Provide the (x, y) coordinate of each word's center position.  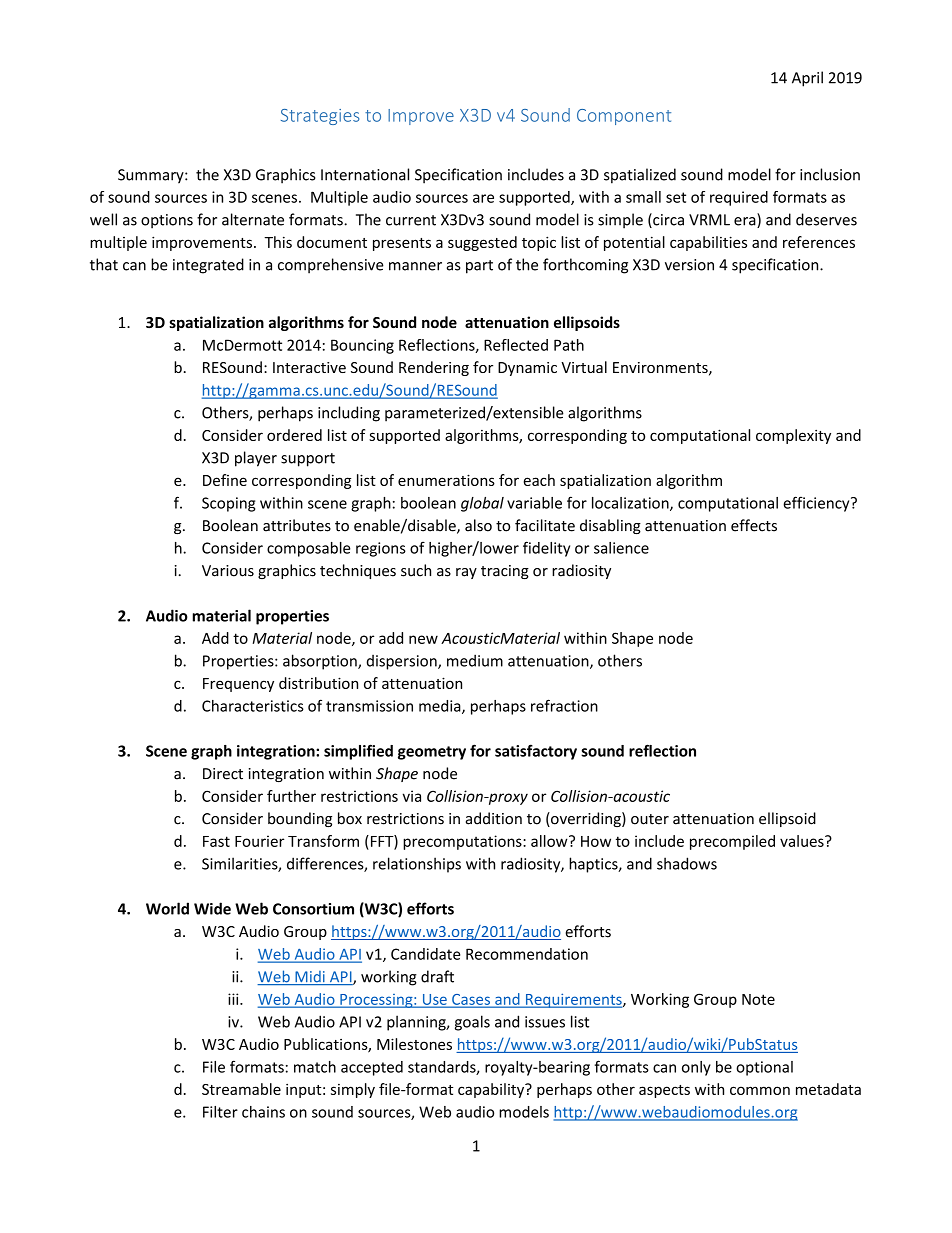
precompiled (732, 842)
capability (492, 1090)
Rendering (434, 368)
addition (494, 818)
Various (228, 571)
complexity (793, 436)
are (483, 198)
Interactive (309, 367)
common (760, 1090)
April (807, 79)
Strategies (320, 117)
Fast (216, 841)
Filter (220, 1112)
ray (466, 573)
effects (754, 525)
